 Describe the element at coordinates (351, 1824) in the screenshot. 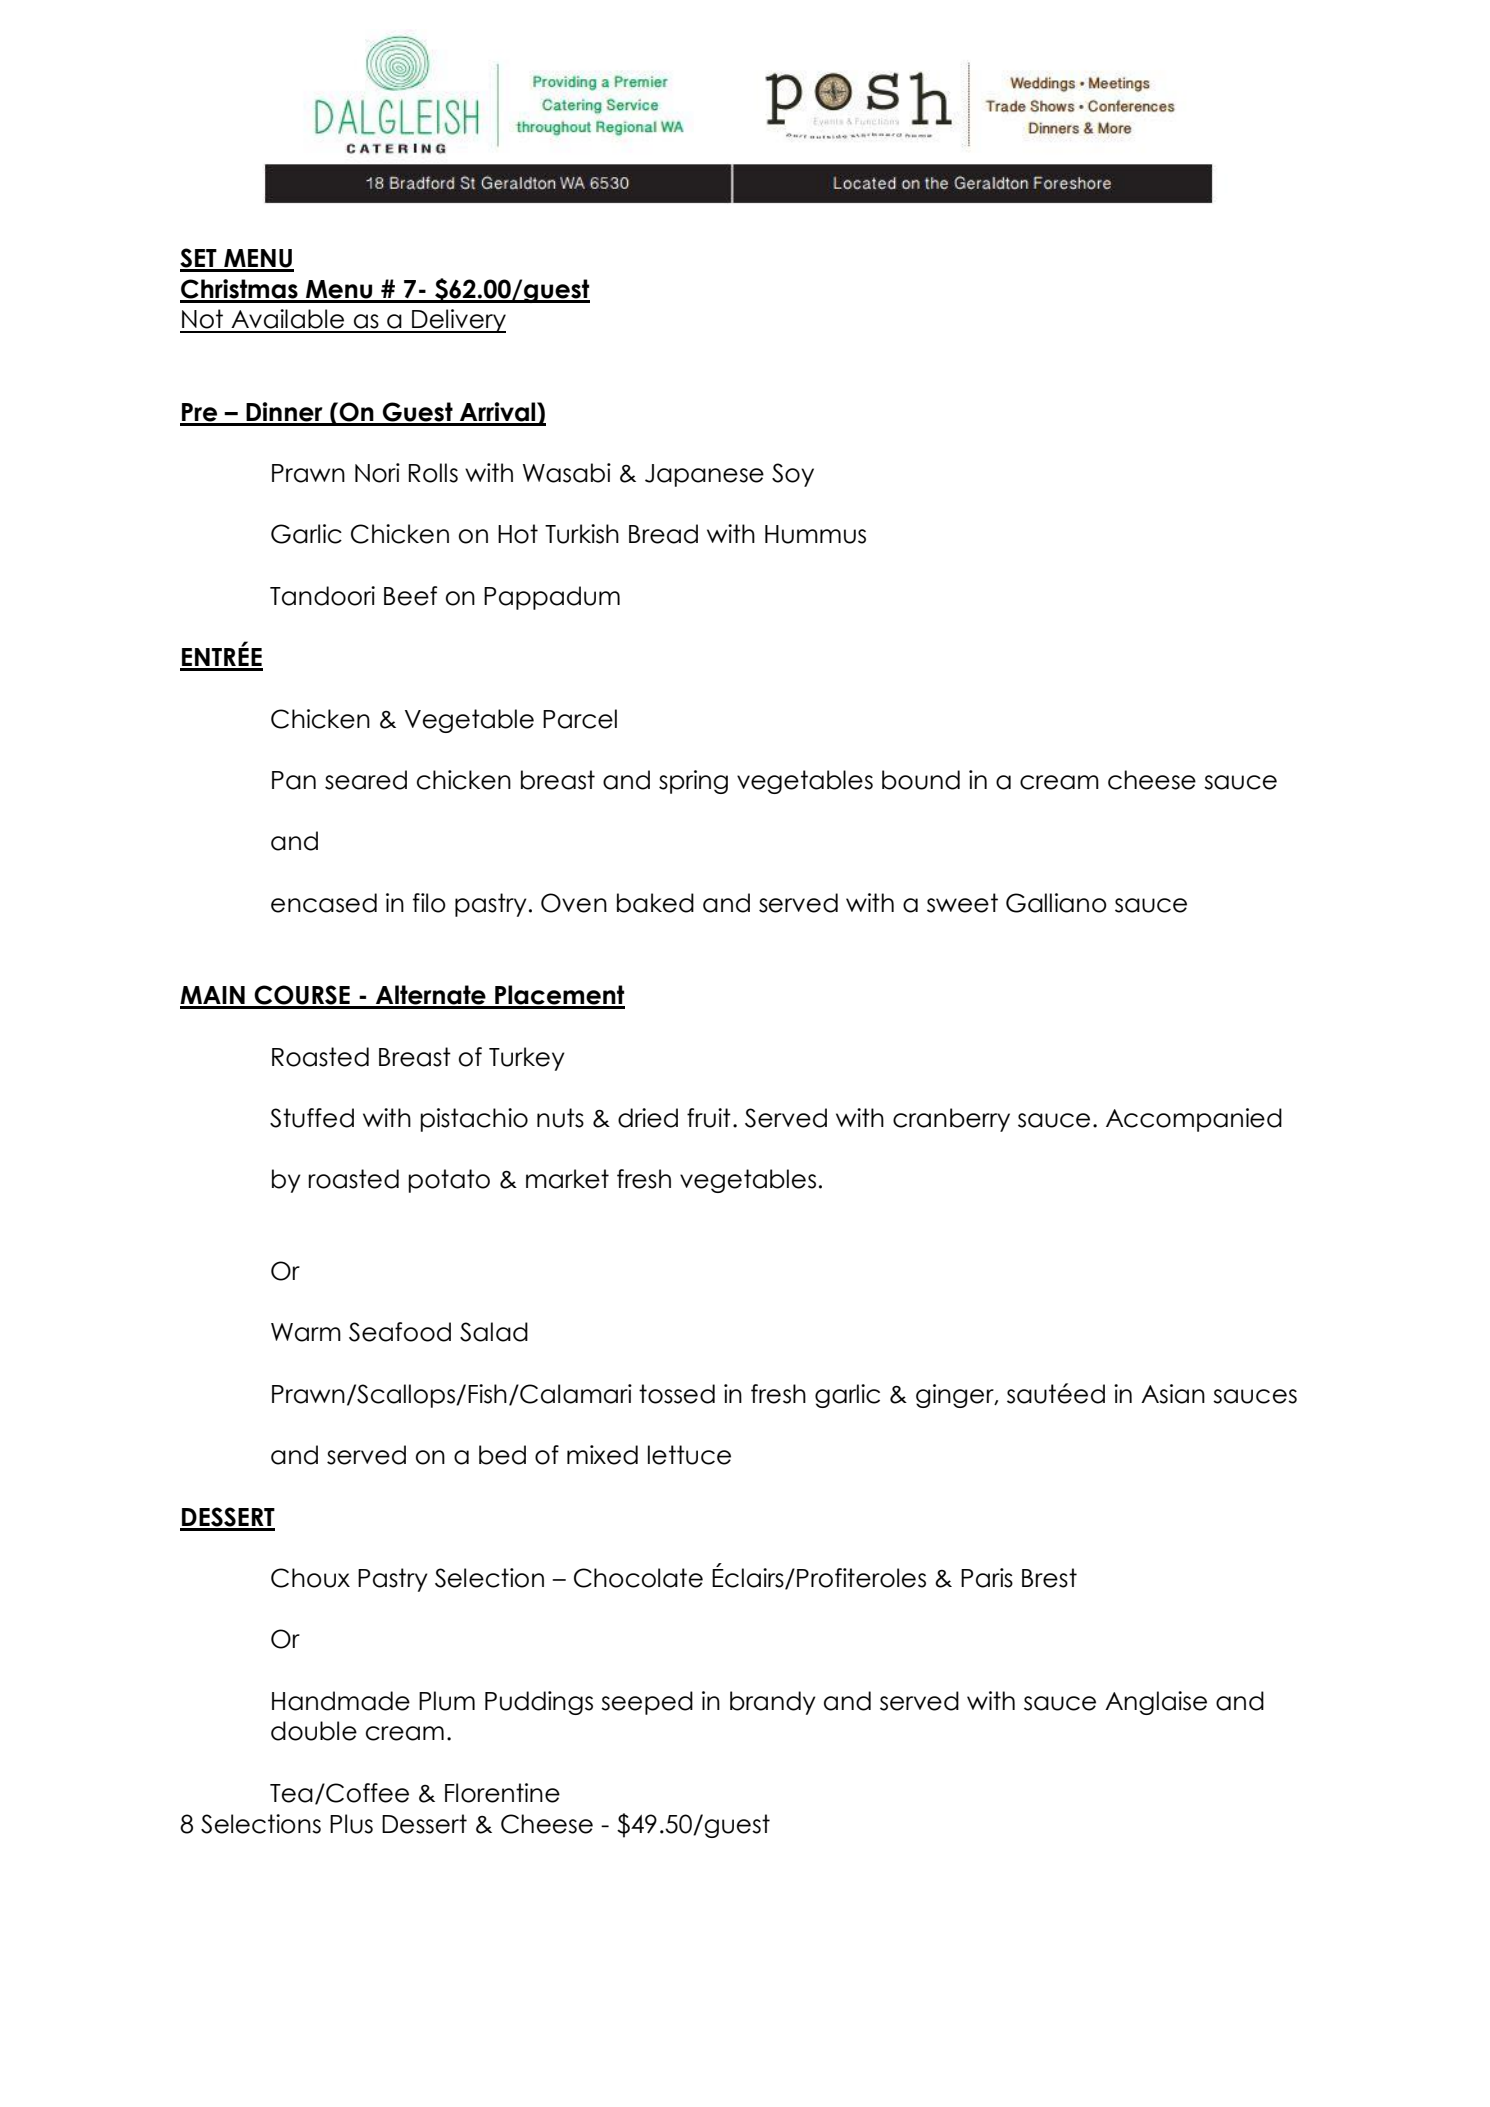

I see `Plus` at that location.
